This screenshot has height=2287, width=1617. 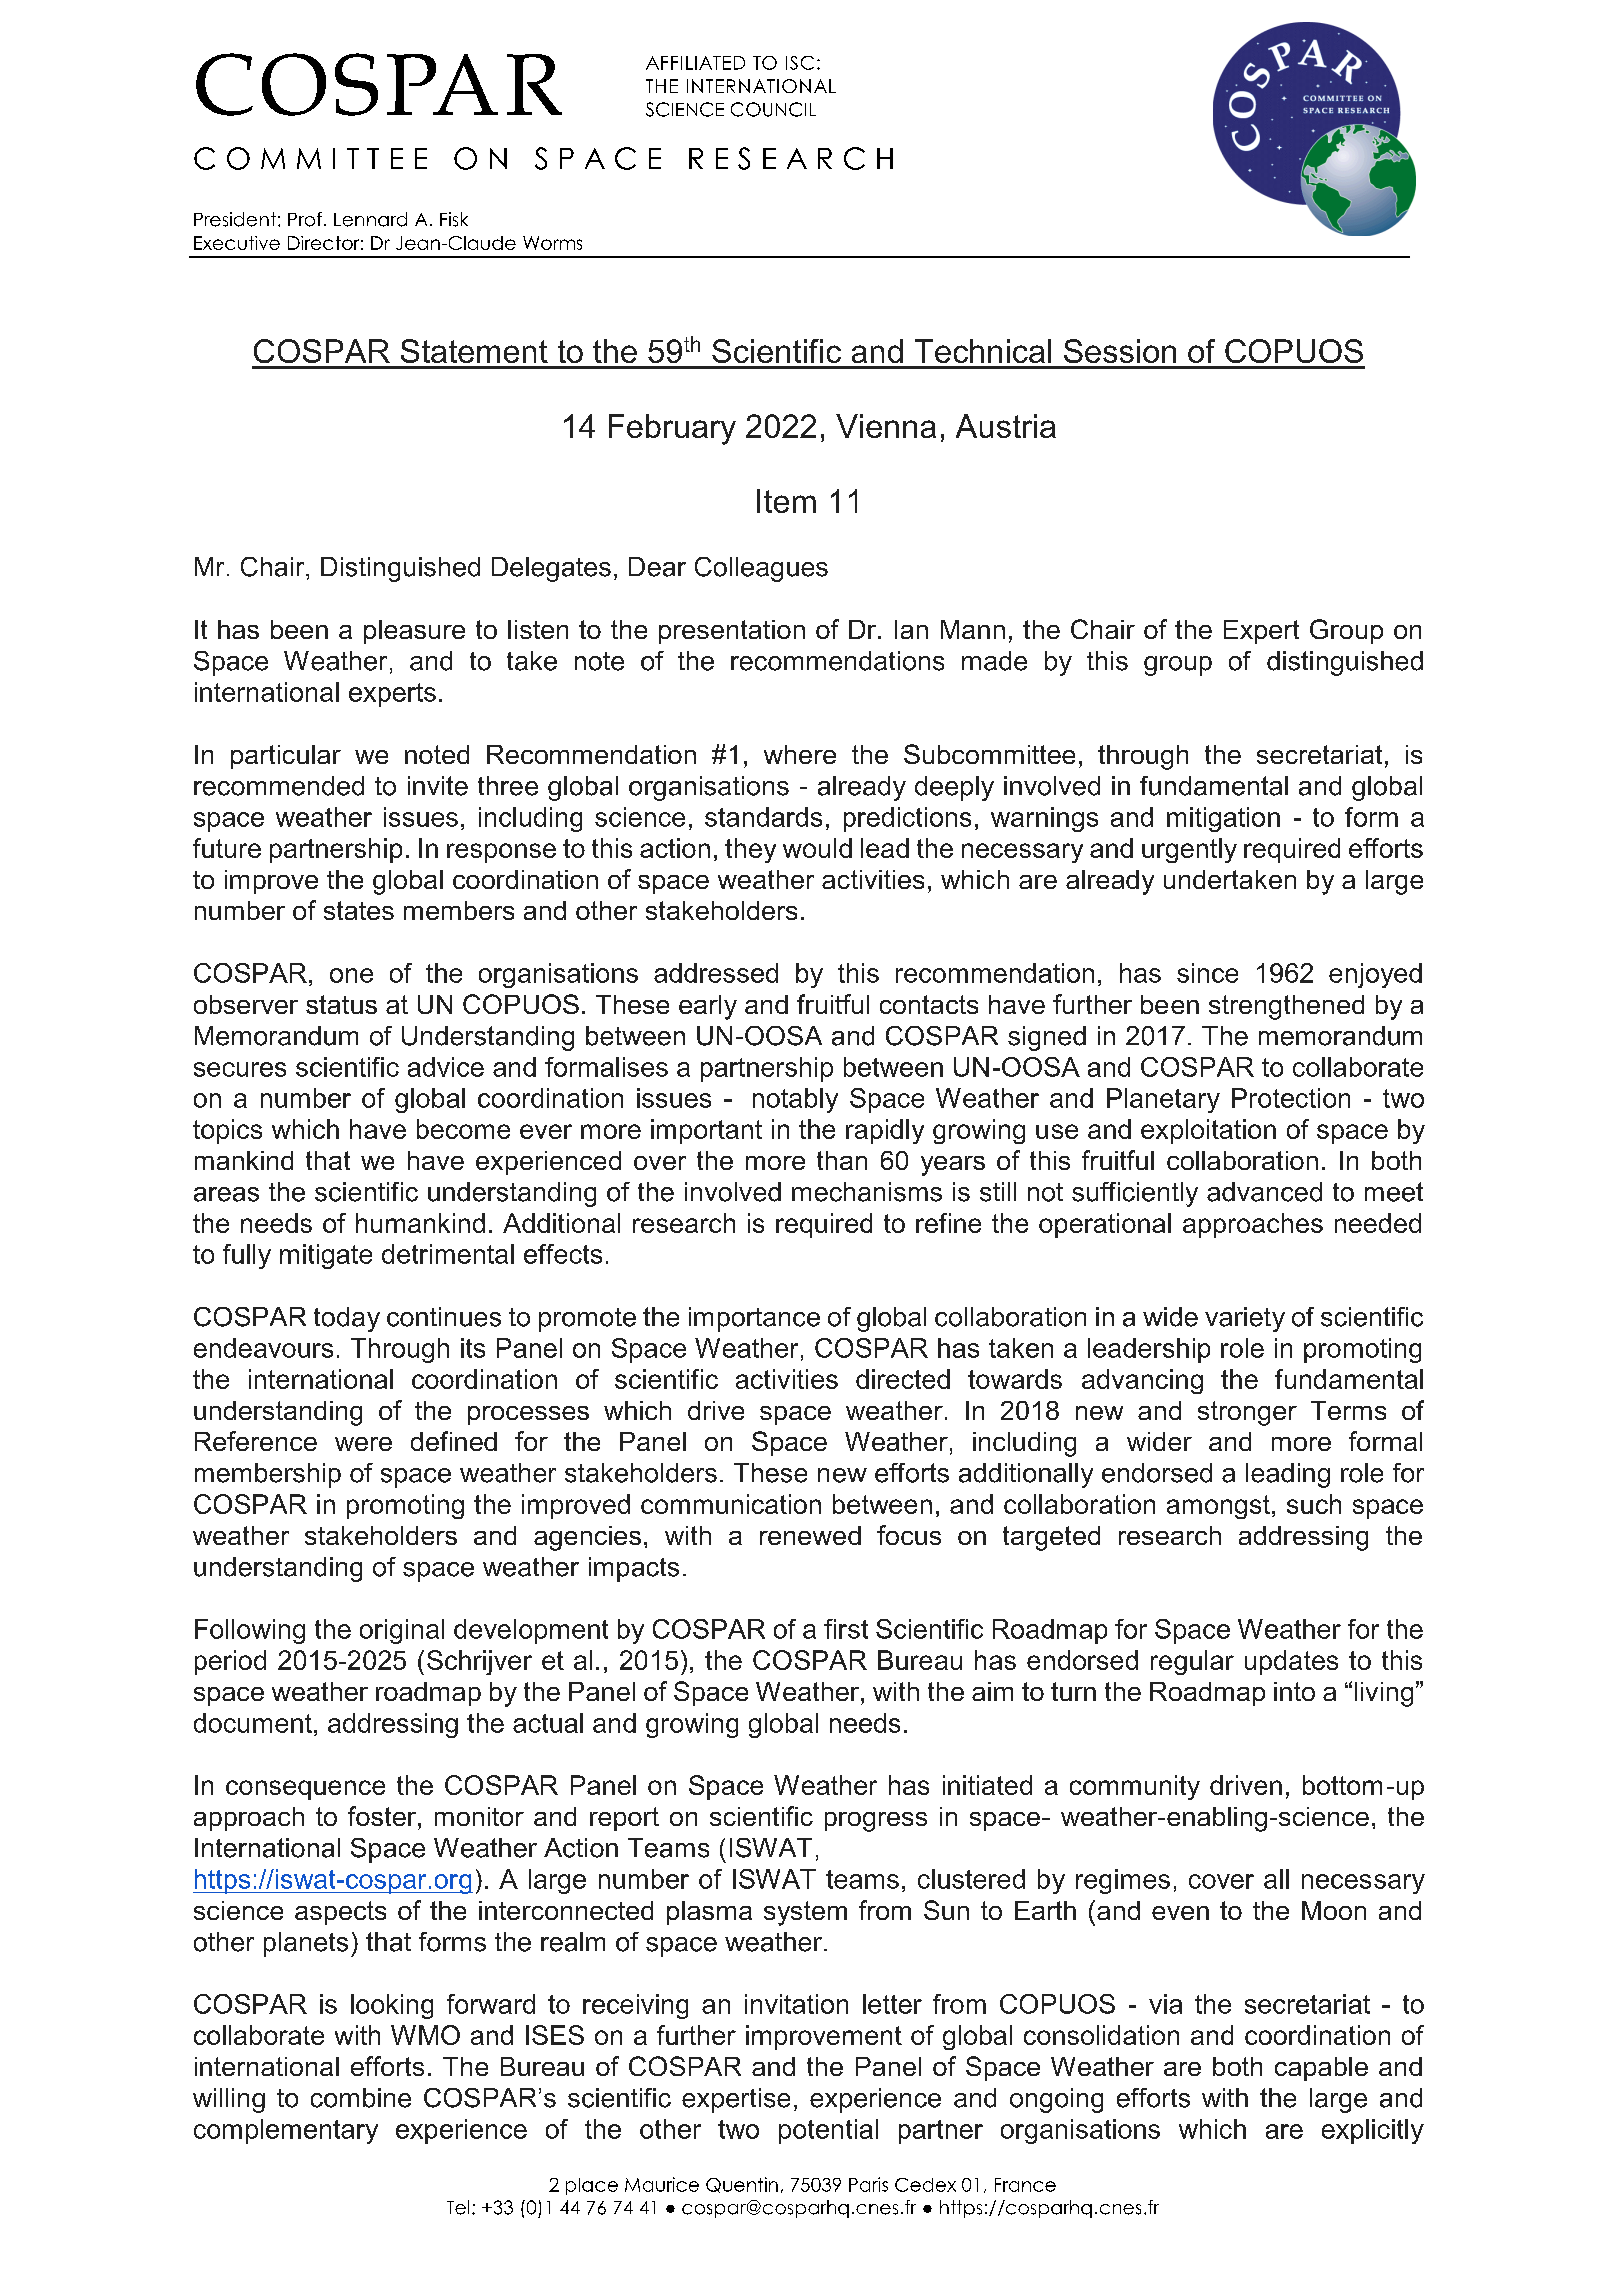 I want to click on Lennard, so click(x=370, y=219).
